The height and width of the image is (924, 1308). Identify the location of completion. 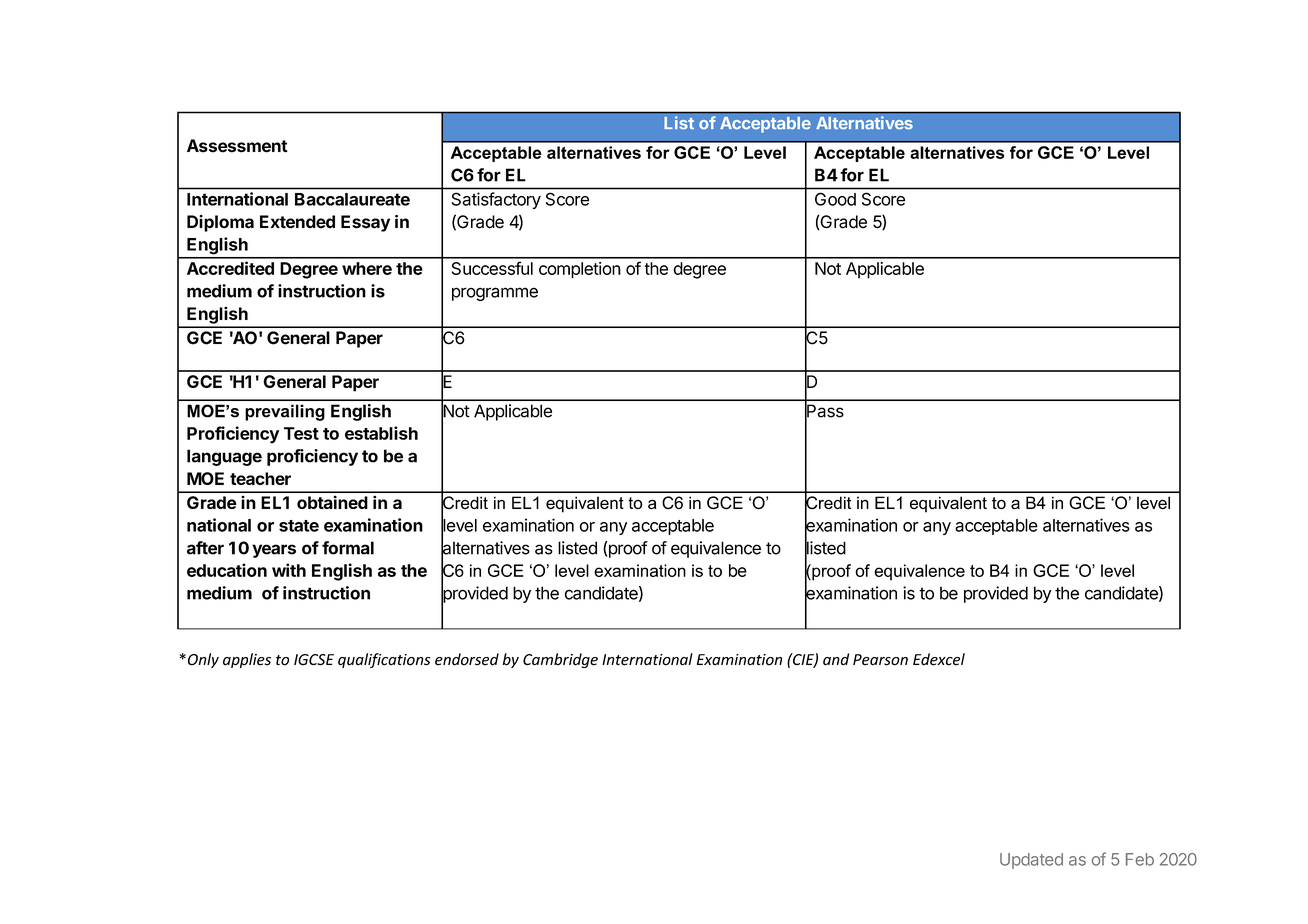
(580, 270).
